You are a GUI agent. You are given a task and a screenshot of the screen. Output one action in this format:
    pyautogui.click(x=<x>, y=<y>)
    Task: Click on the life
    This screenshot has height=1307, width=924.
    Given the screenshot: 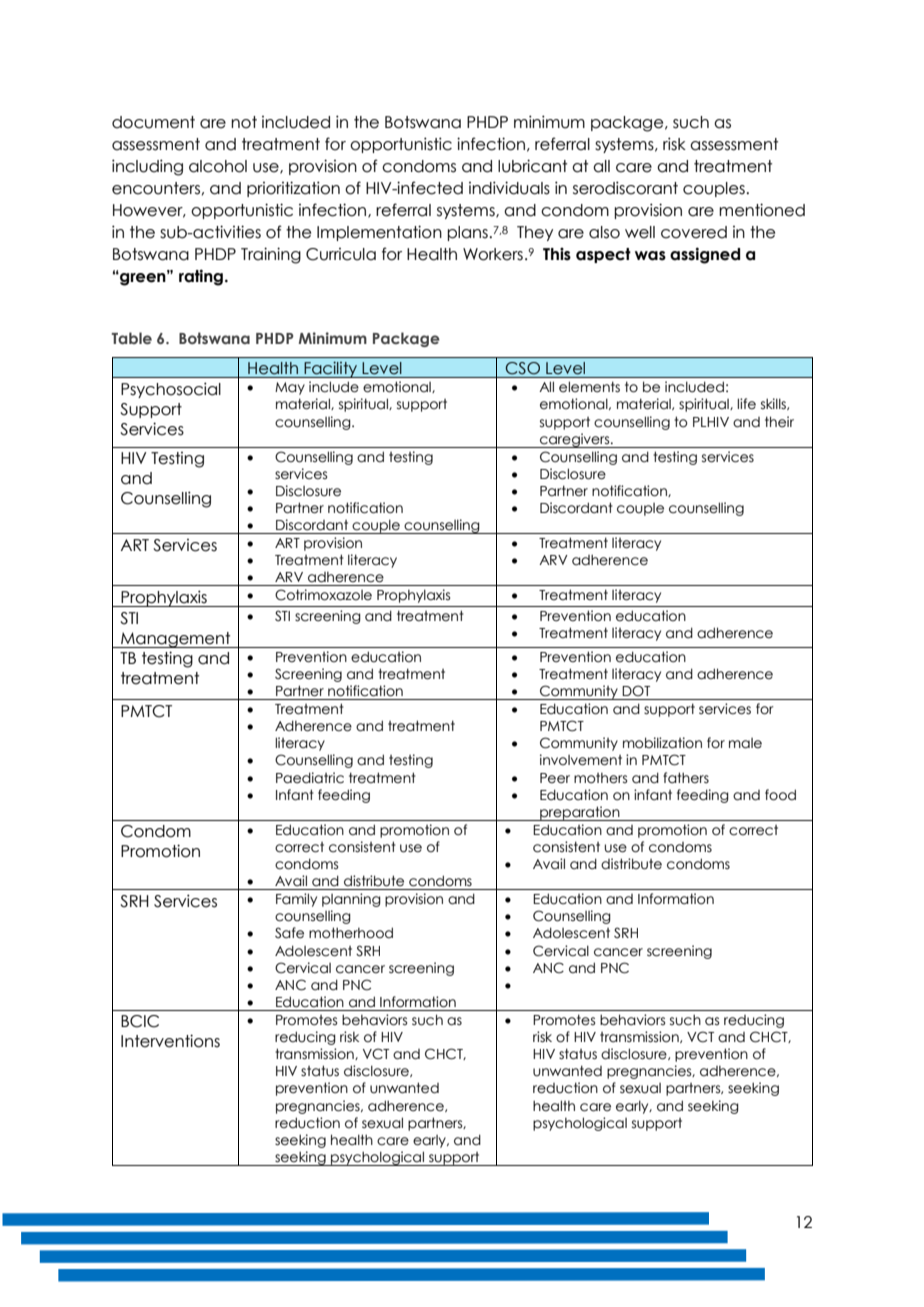 What is the action you would take?
    pyautogui.click(x=746, y=404)
